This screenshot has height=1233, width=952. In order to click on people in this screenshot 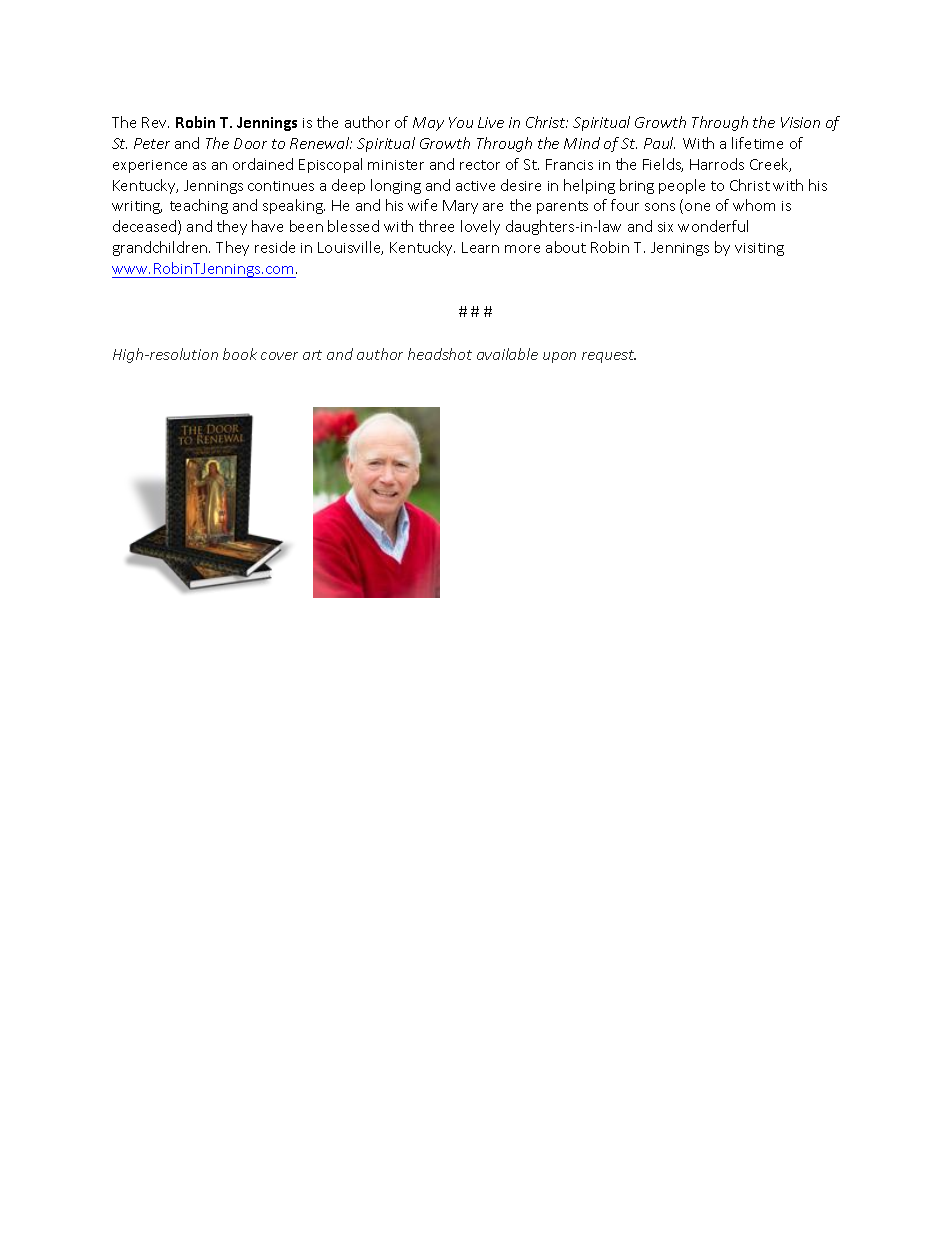, I will do `click(682, 186)`.
